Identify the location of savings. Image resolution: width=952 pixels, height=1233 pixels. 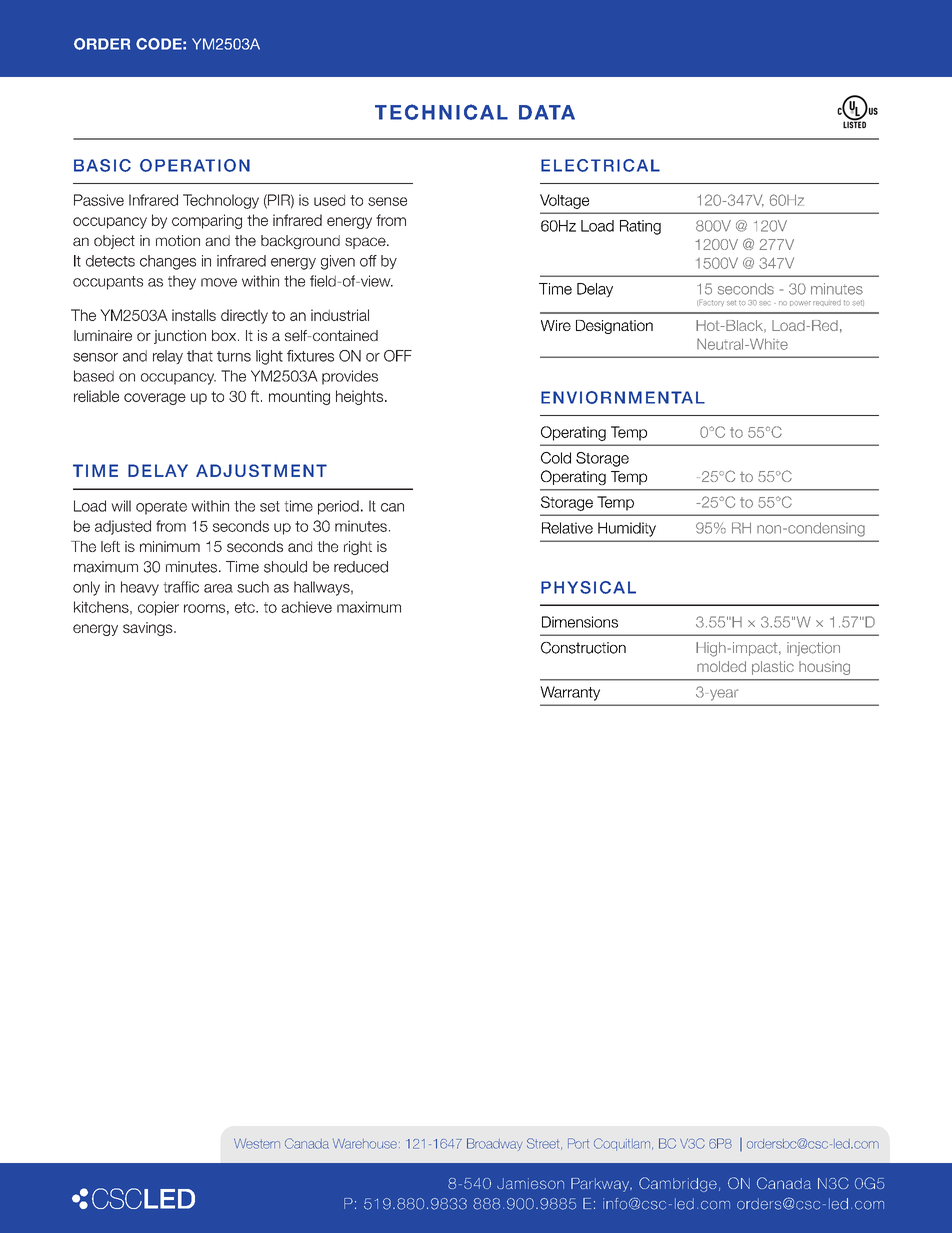
(149, 629).
